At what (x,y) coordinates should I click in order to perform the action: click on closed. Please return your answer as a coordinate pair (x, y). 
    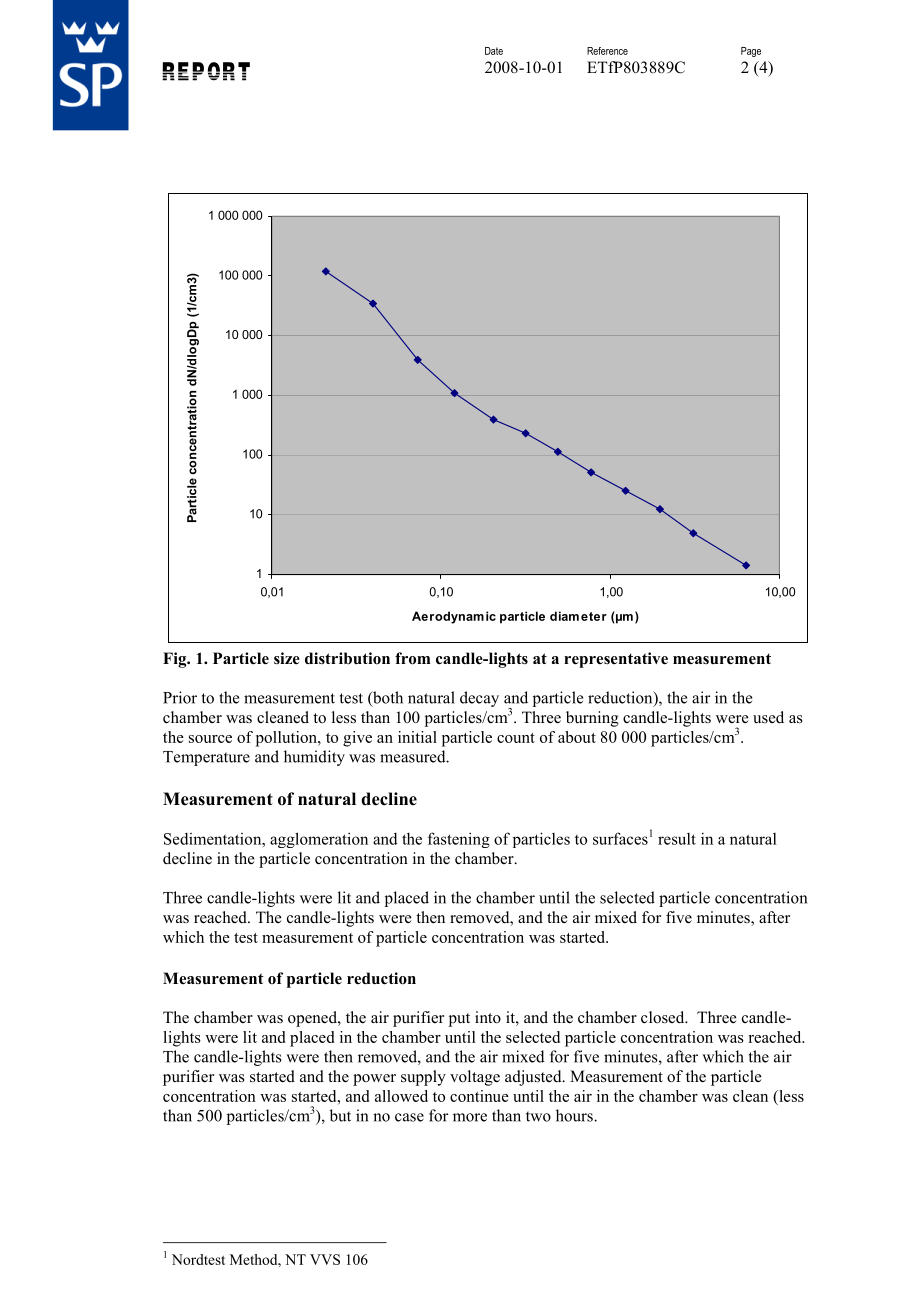
    Looking at the image, I should click on (664, 1017).
